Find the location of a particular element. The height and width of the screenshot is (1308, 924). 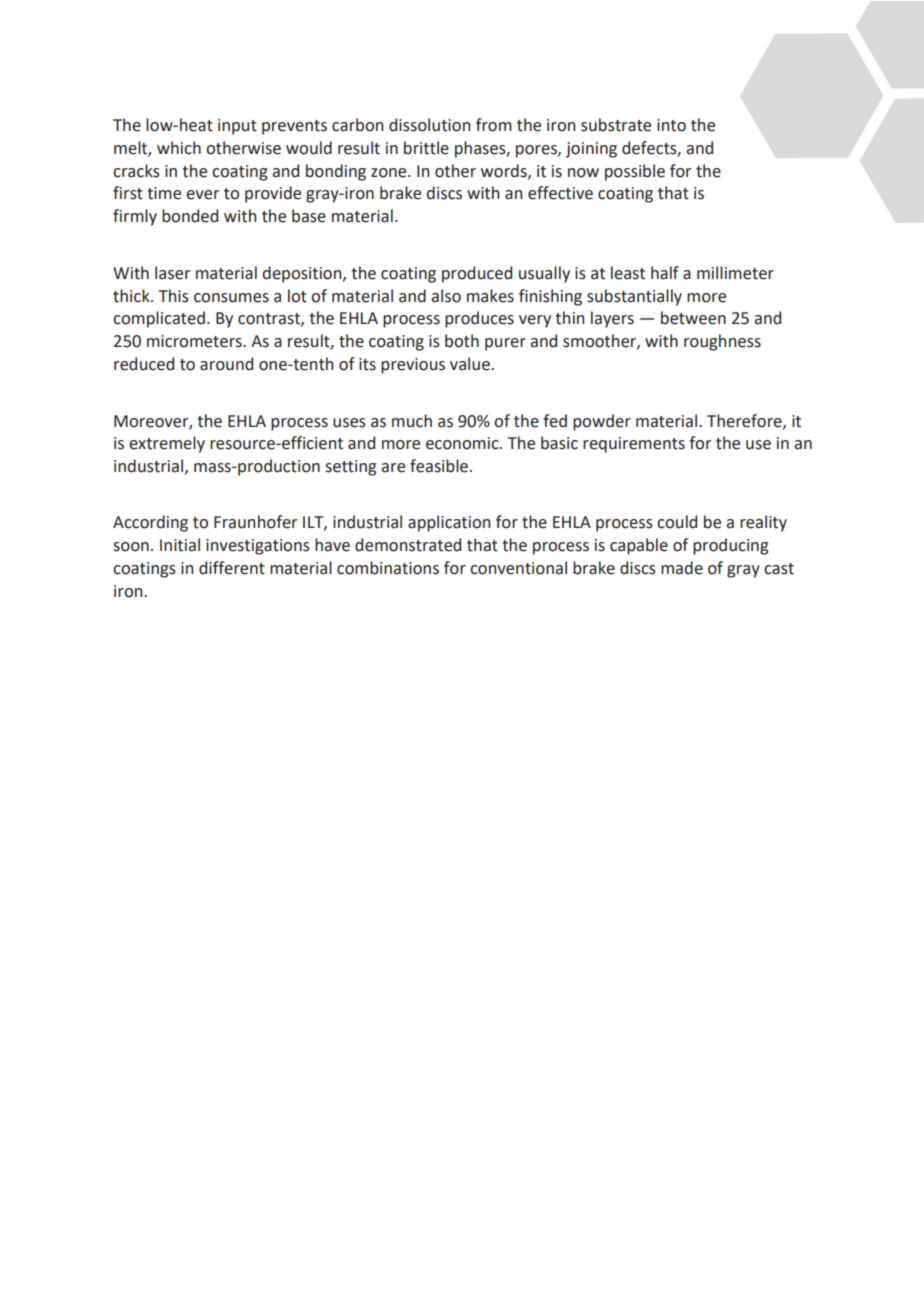

Initial is located at coordinates (180, 545).
